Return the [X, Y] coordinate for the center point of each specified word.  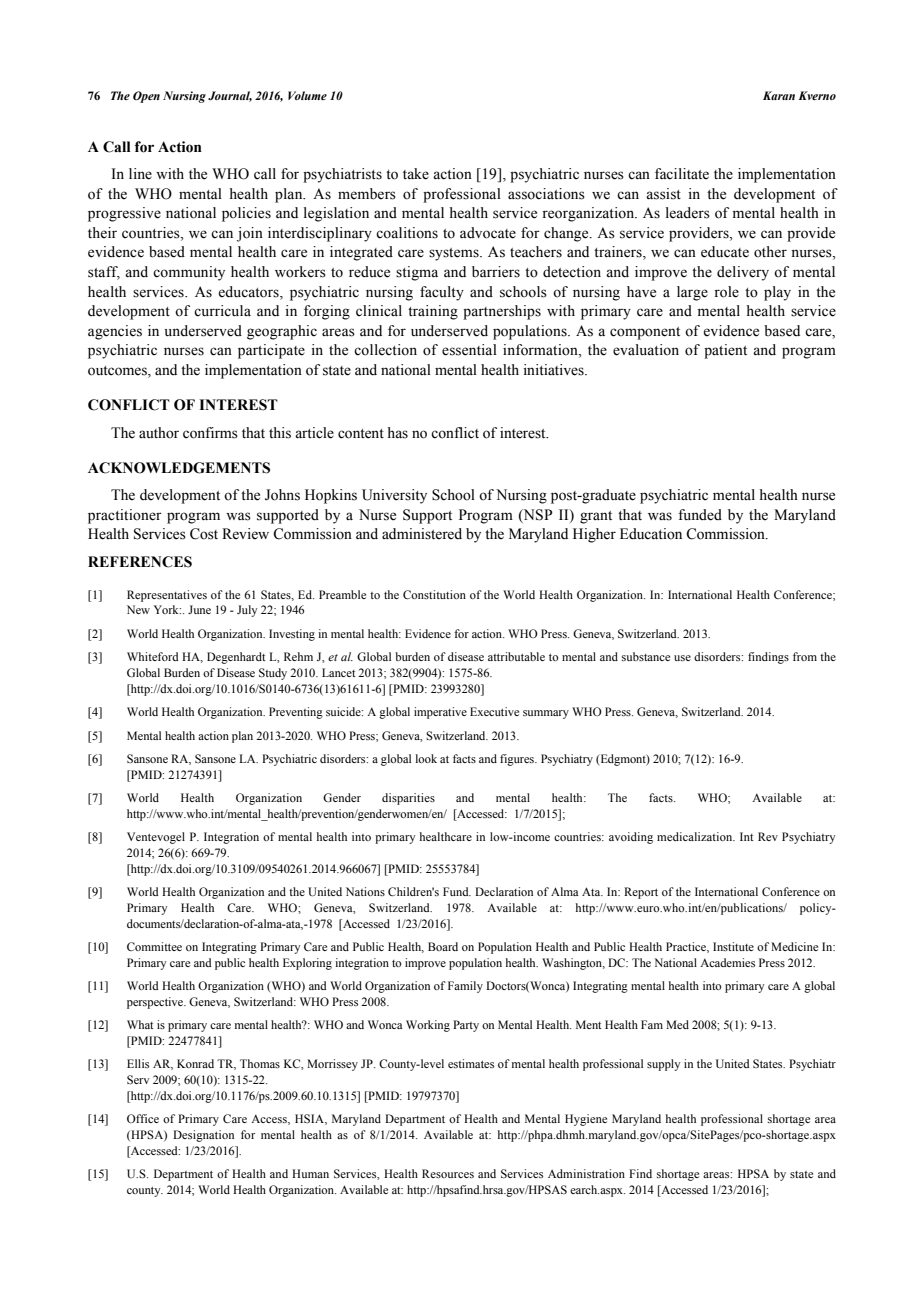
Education [651, 534]
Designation [203, 1136]
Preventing [296, 713]
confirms [210, 433]
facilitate [682, 174]
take [416, 174]
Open [146, 97]
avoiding [631, 838]
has [398, 433]
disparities [408, 799]
